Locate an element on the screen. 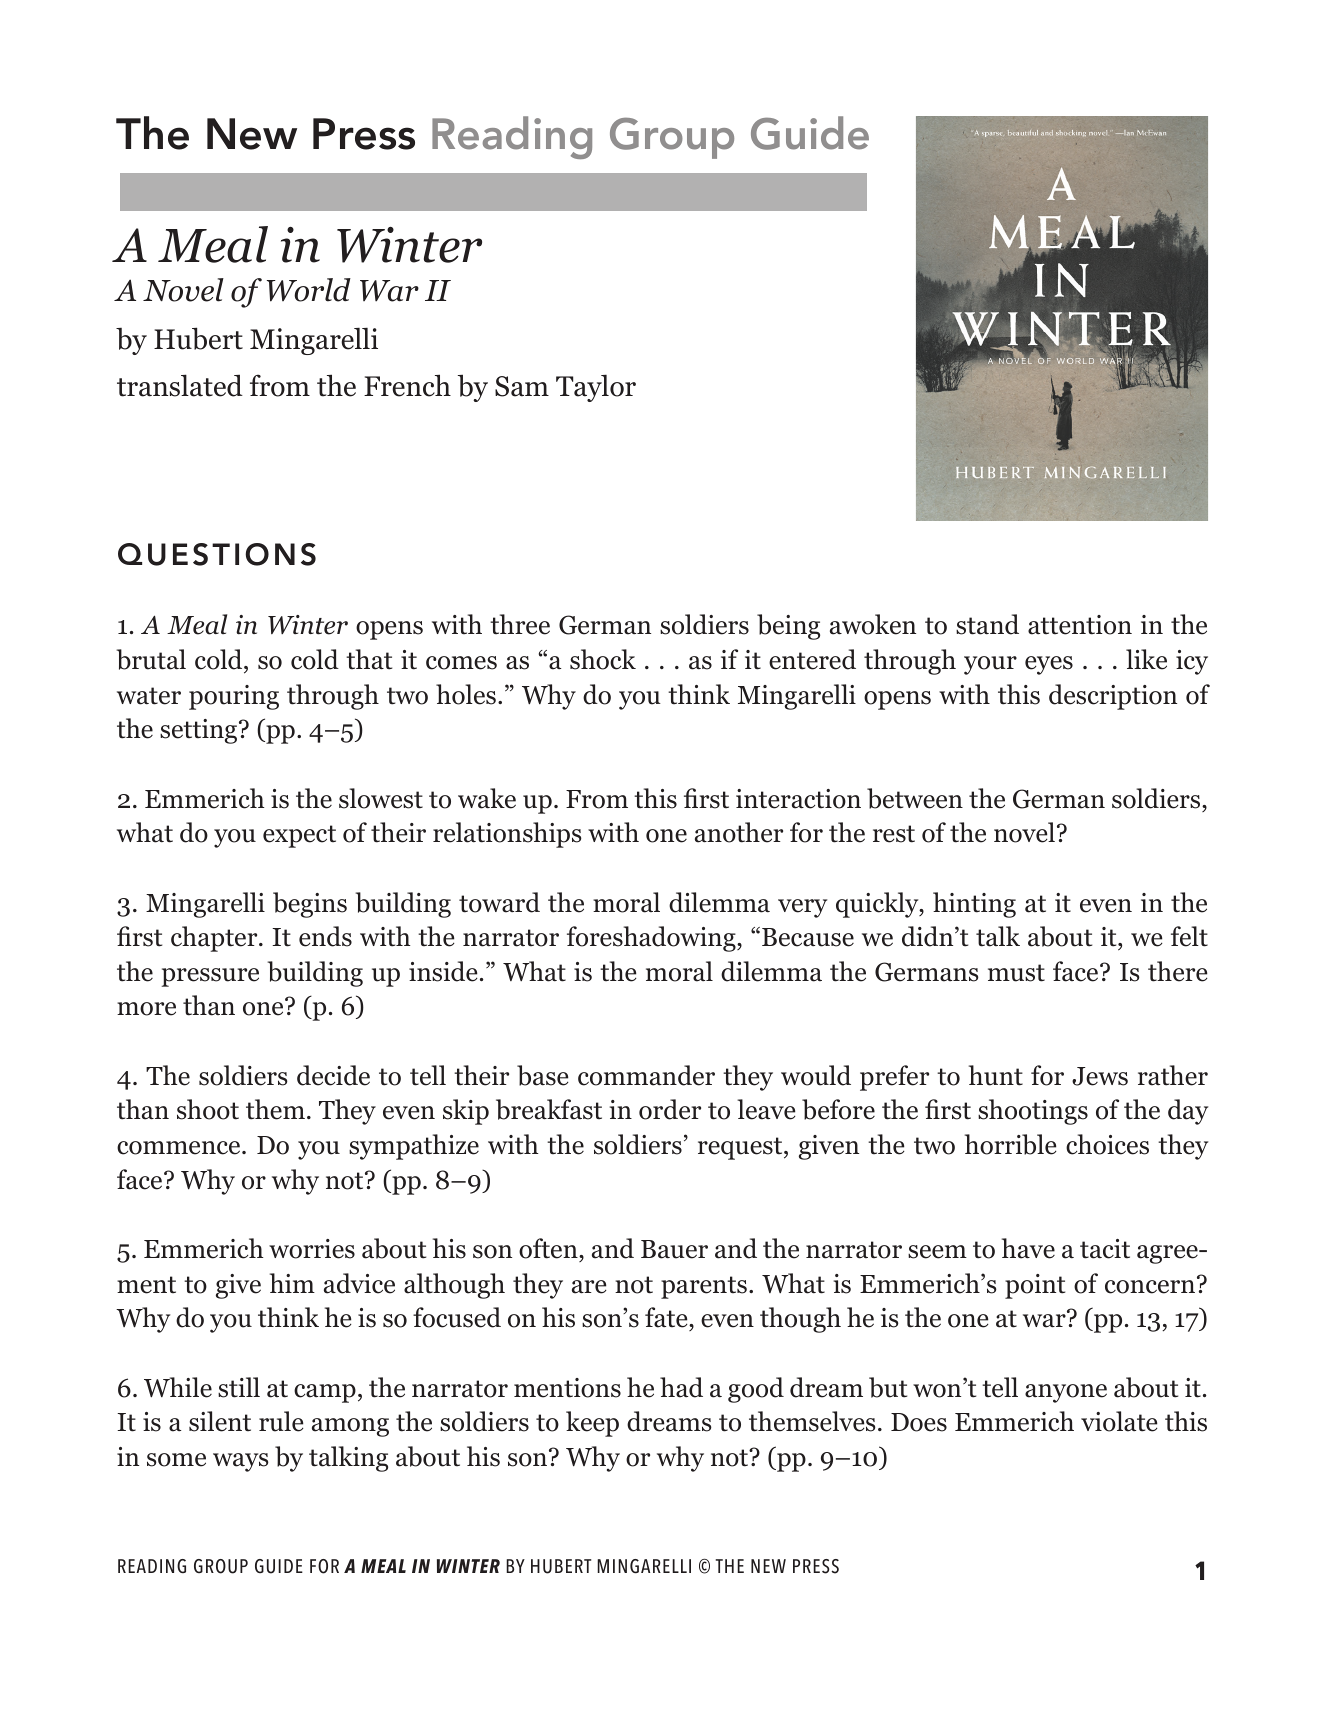  another is located at coordinates (739, 832).
